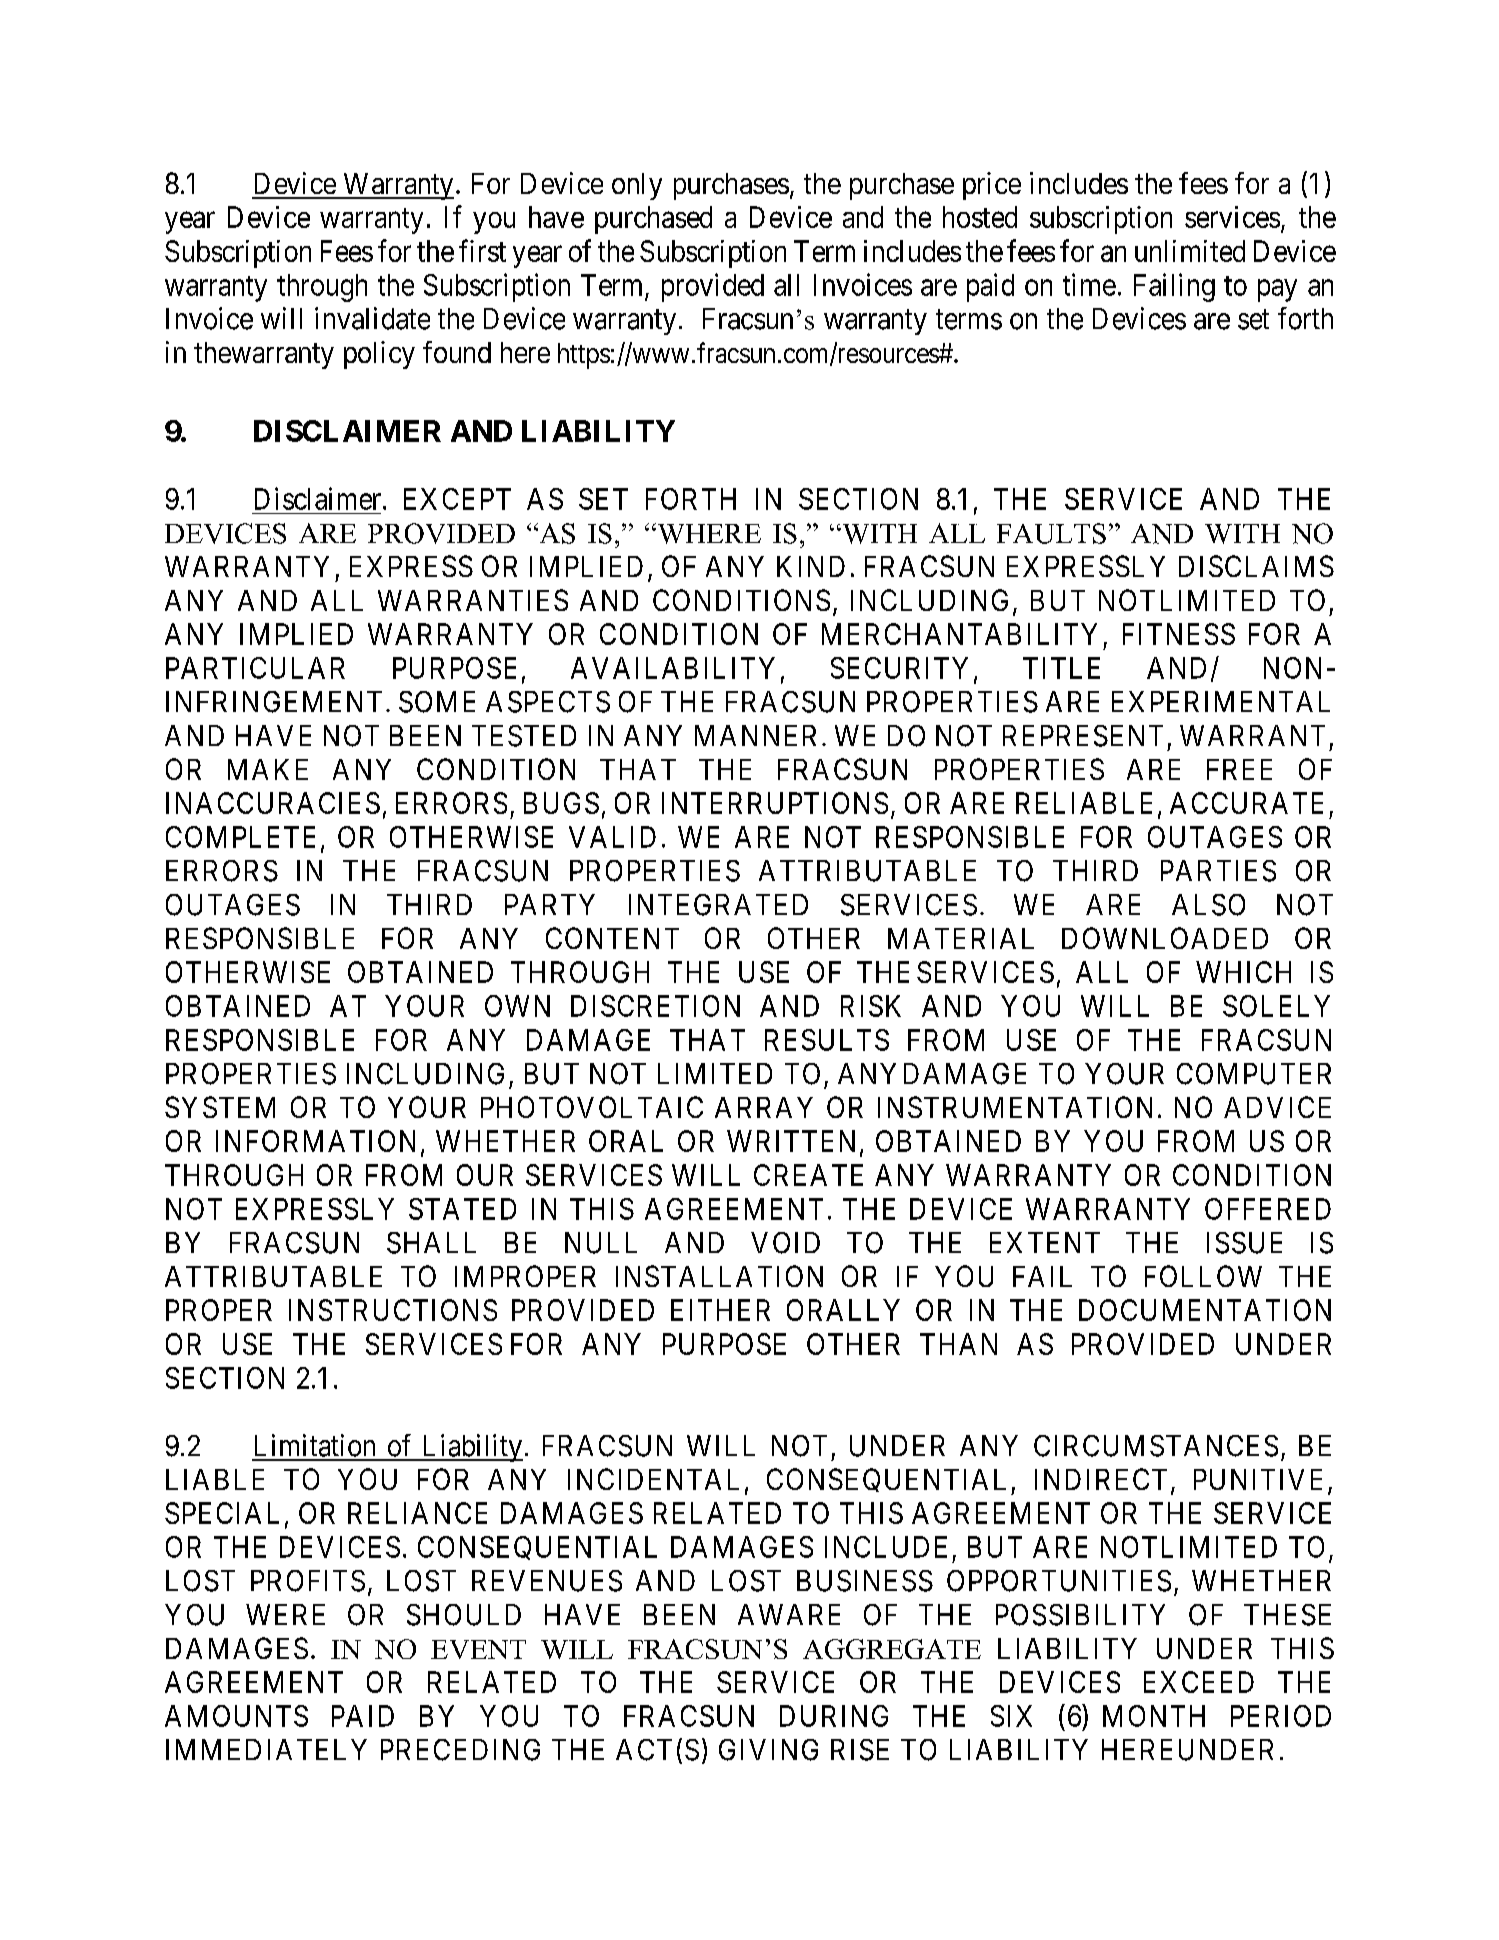 The height and width of the screenshot is (1940, 1499). I want to click on first, so click(482, 250).
